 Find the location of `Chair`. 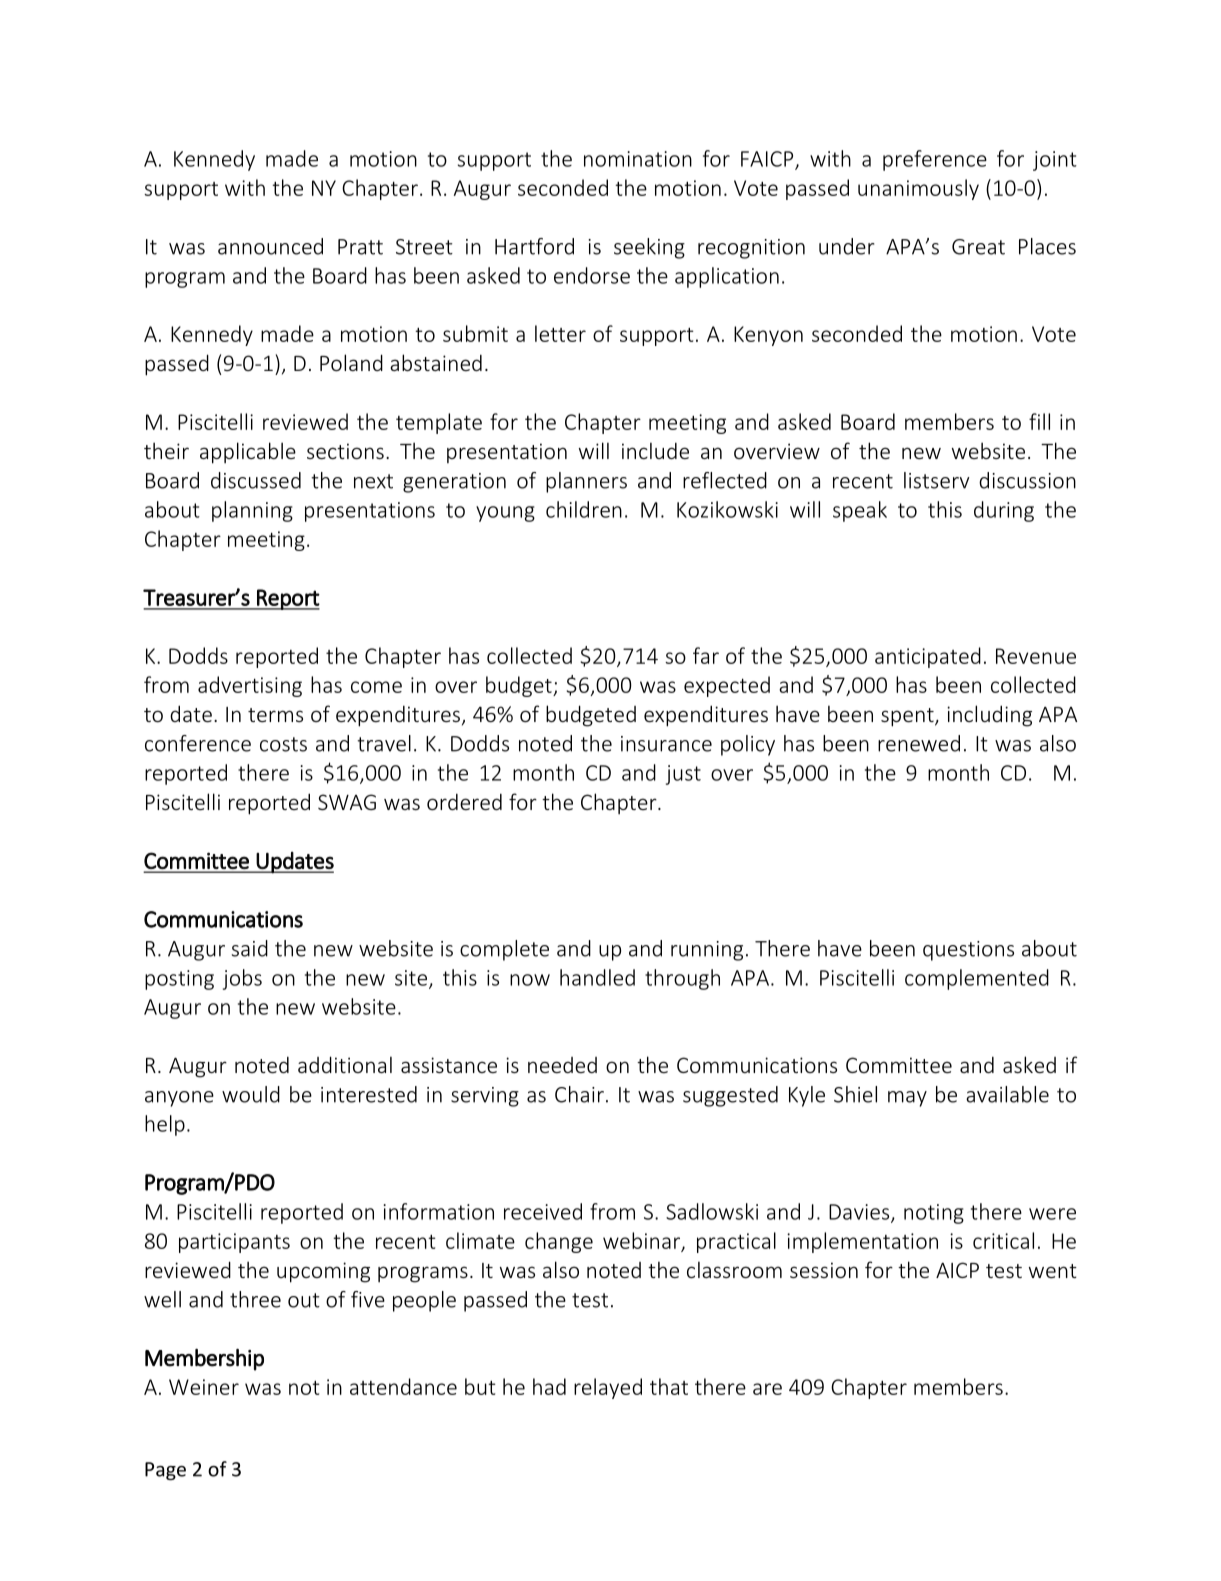

Chair is located at coordinates (579, 1094).
